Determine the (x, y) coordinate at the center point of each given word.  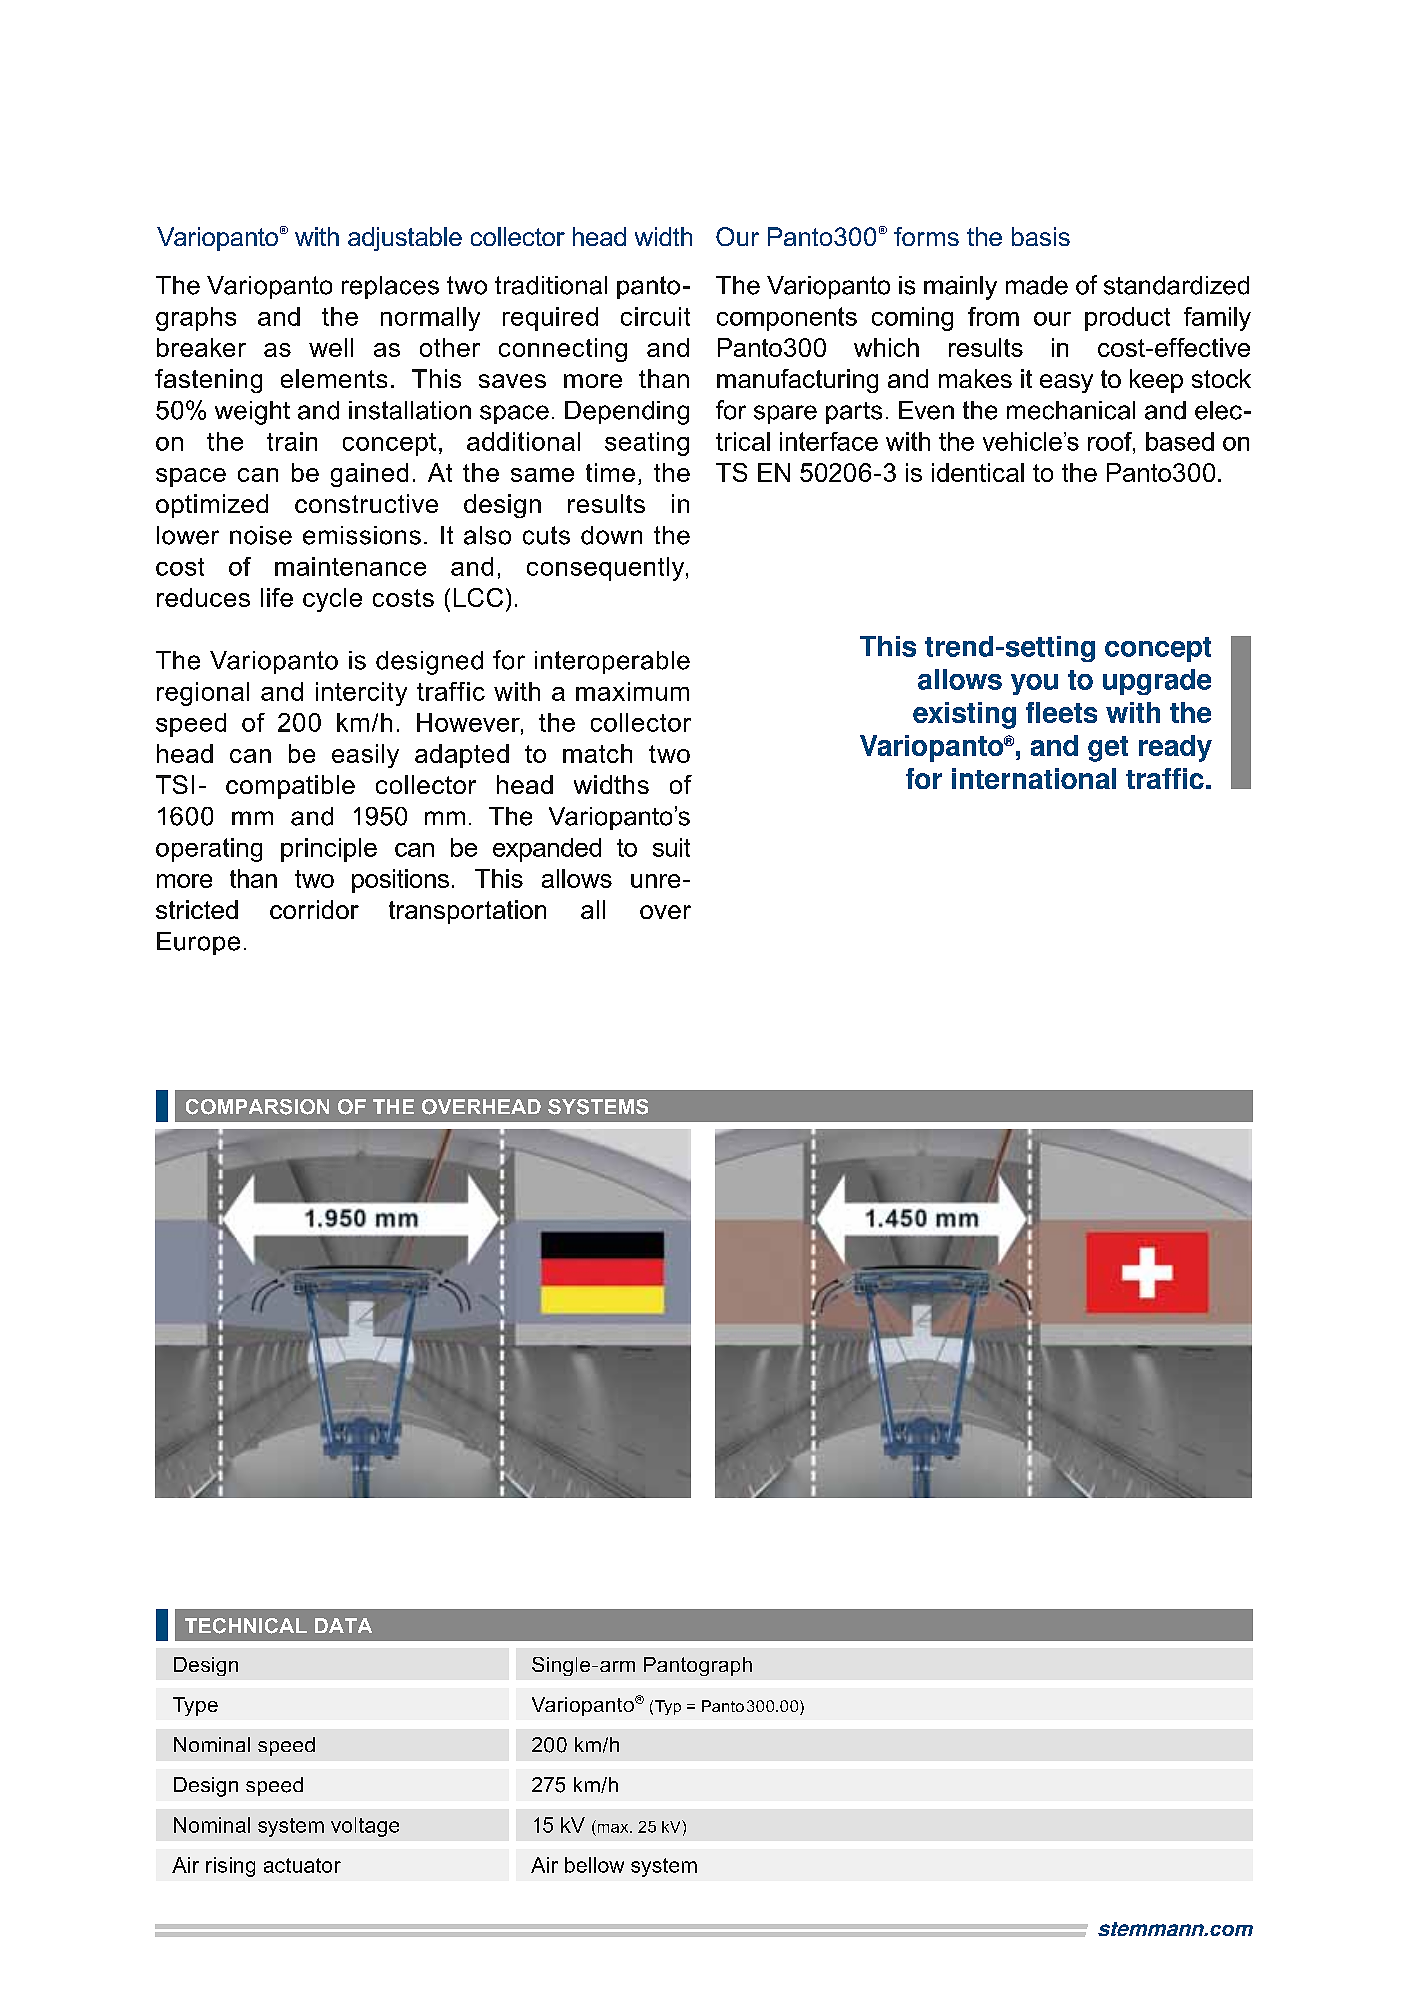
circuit (655, 316)
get (1108, 749)
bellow (594, 1865)
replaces (390, 287)
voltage (365, 1827)
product (1127, 319)
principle (329, 850)
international (1034, 778)
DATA (343, 1625)
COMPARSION (257, 1107)
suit (671, 847)
